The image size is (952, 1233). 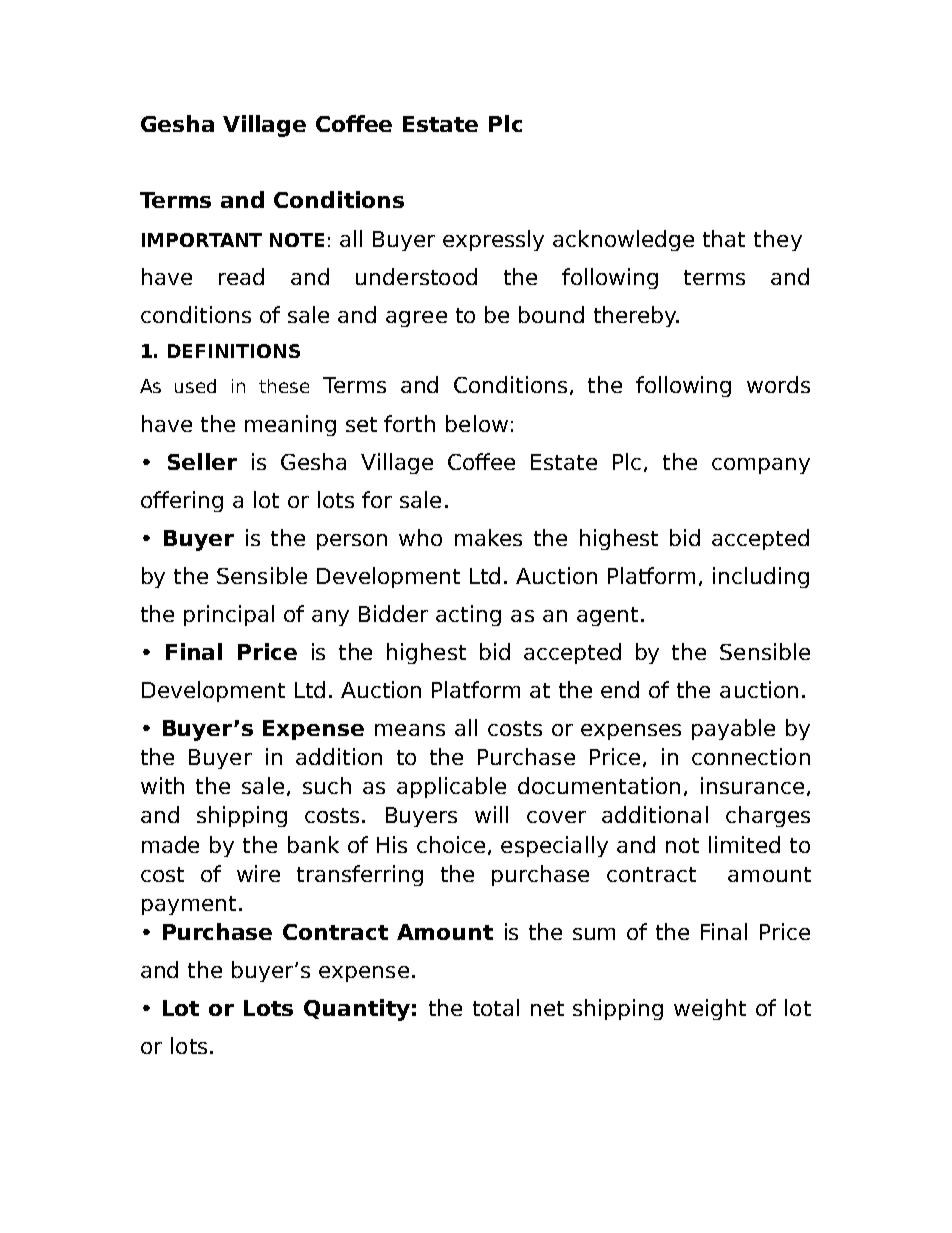 I want to click on read, so click(x=241, y=276).
